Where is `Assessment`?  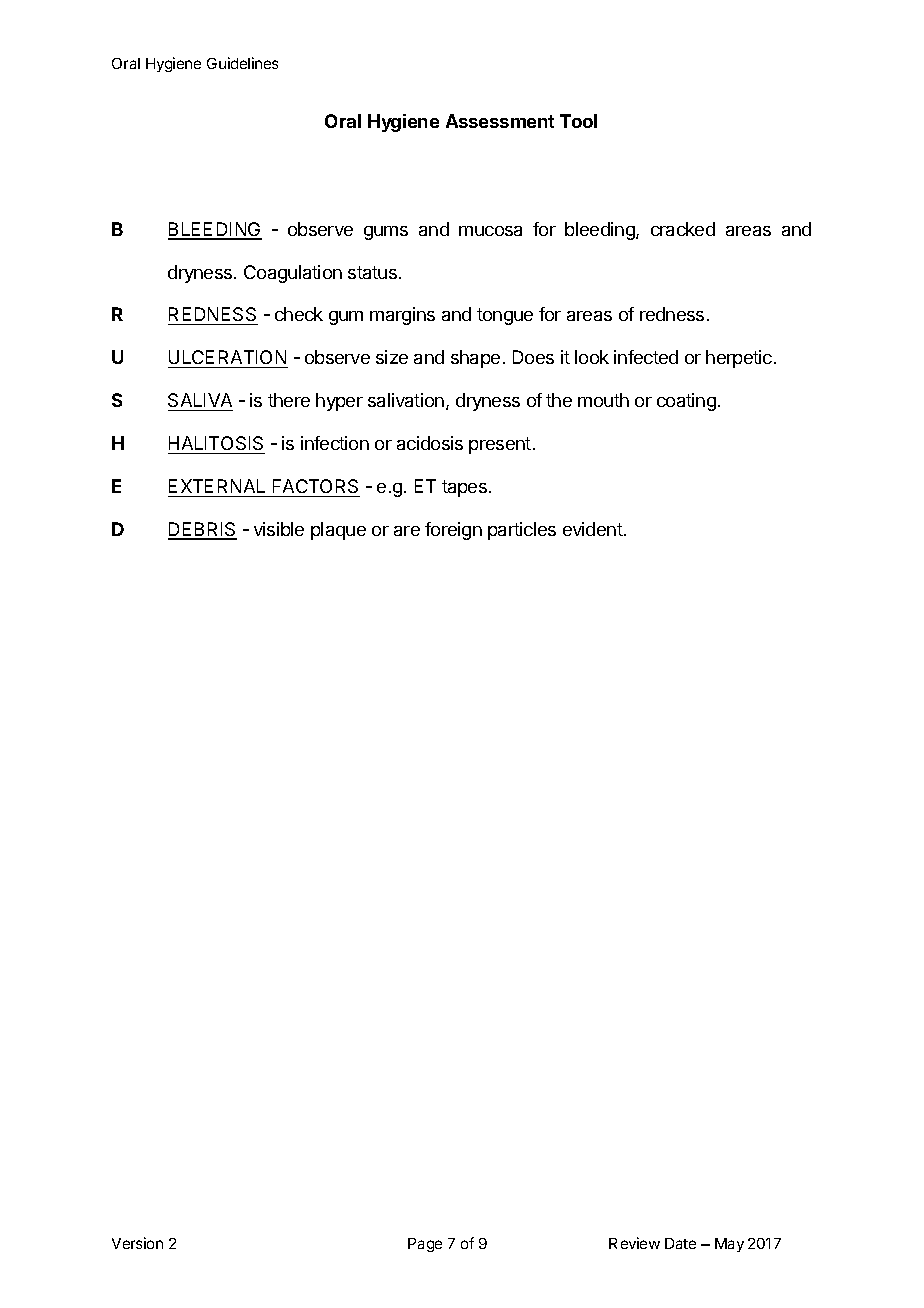 Assessment is located at coordinates (500, 121).
